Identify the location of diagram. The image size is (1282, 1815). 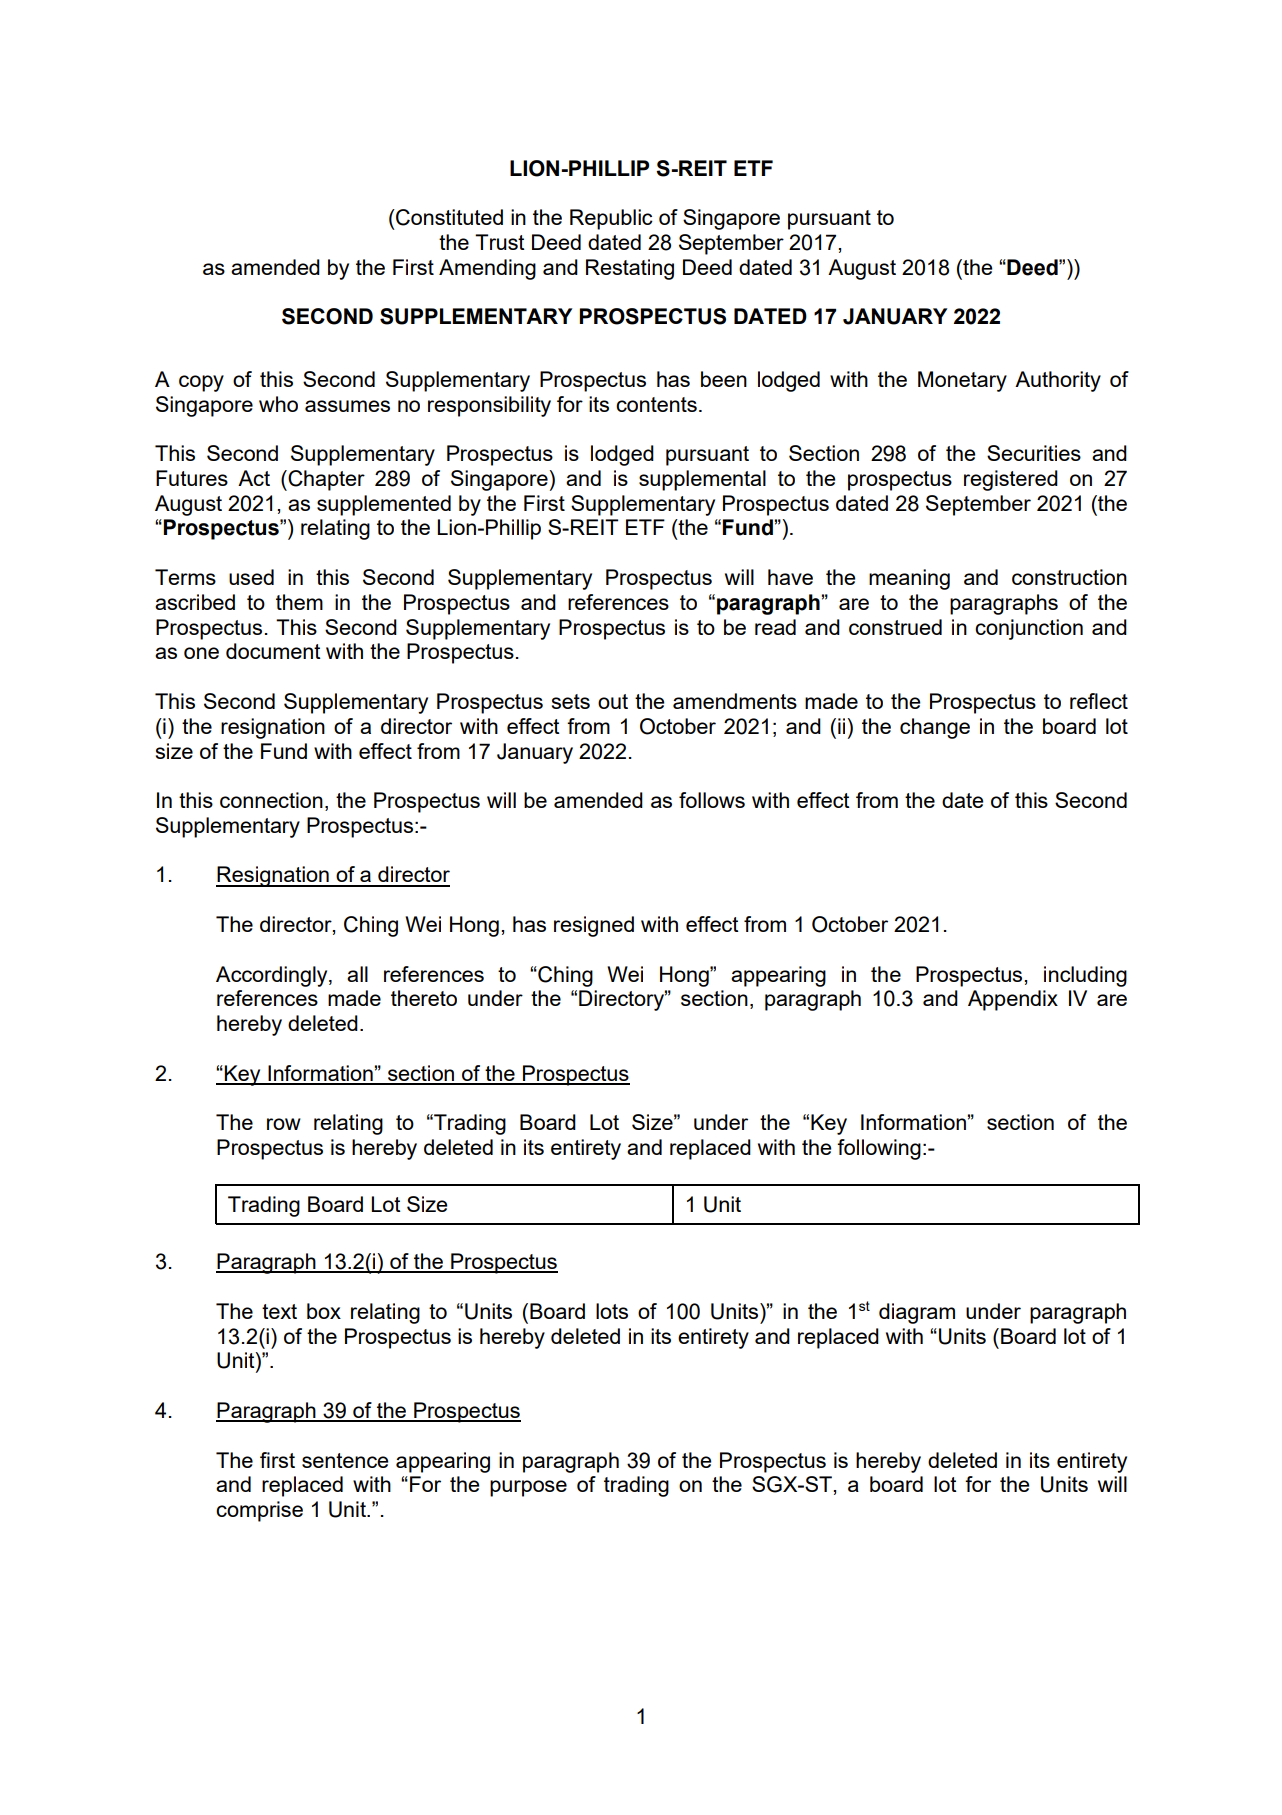
(917, 1313).
